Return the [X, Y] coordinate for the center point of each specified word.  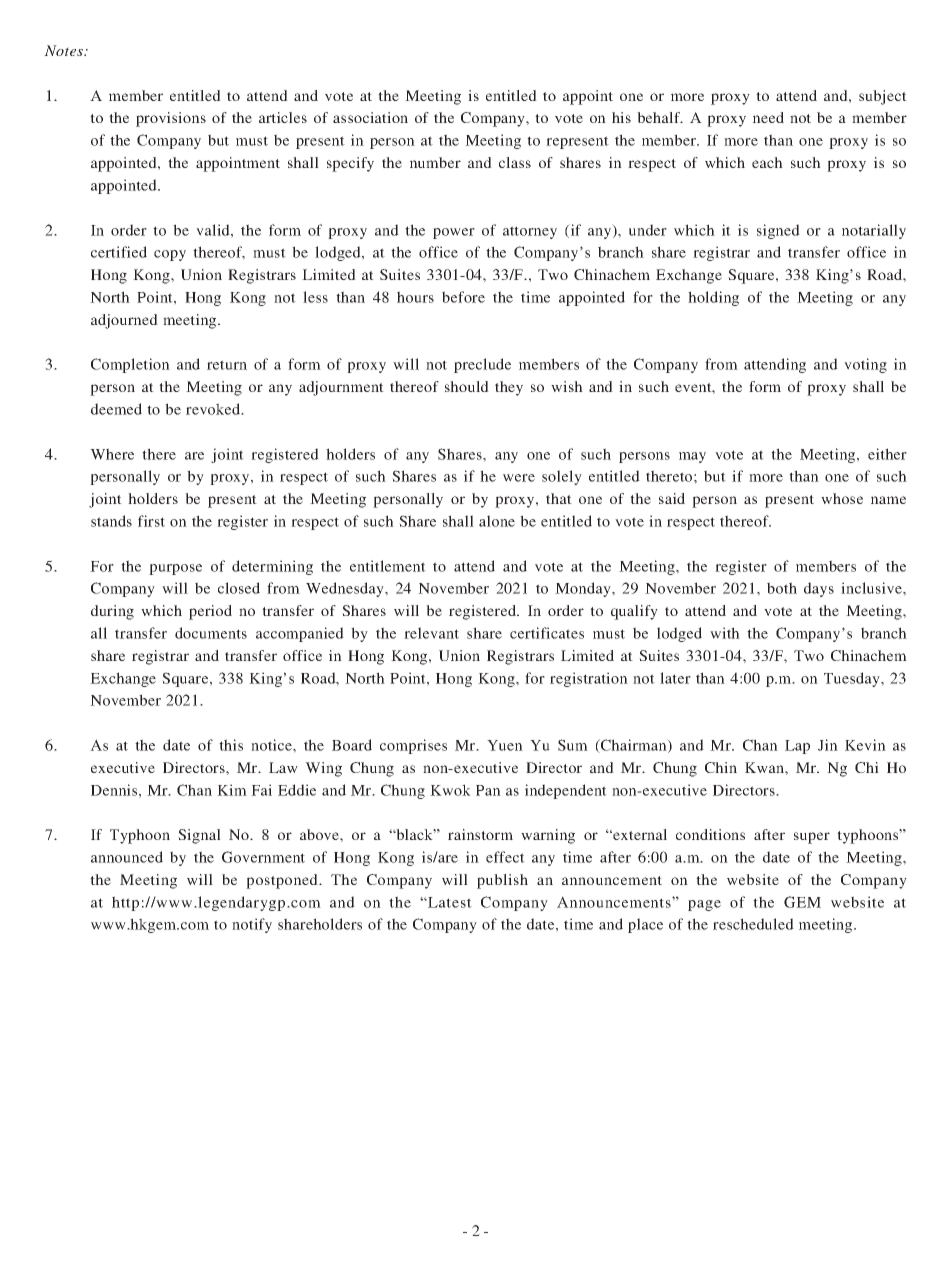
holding [713, 298]
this [231, 745]
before [463, 297]
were [519, 478]
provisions [171, 119]
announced [127, 857]
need [768, 117]
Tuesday [853, 679]
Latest [449, 902]
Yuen [505, 745]
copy [170, 255]
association [370, 117]
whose [842, 498]
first [151, 521]
